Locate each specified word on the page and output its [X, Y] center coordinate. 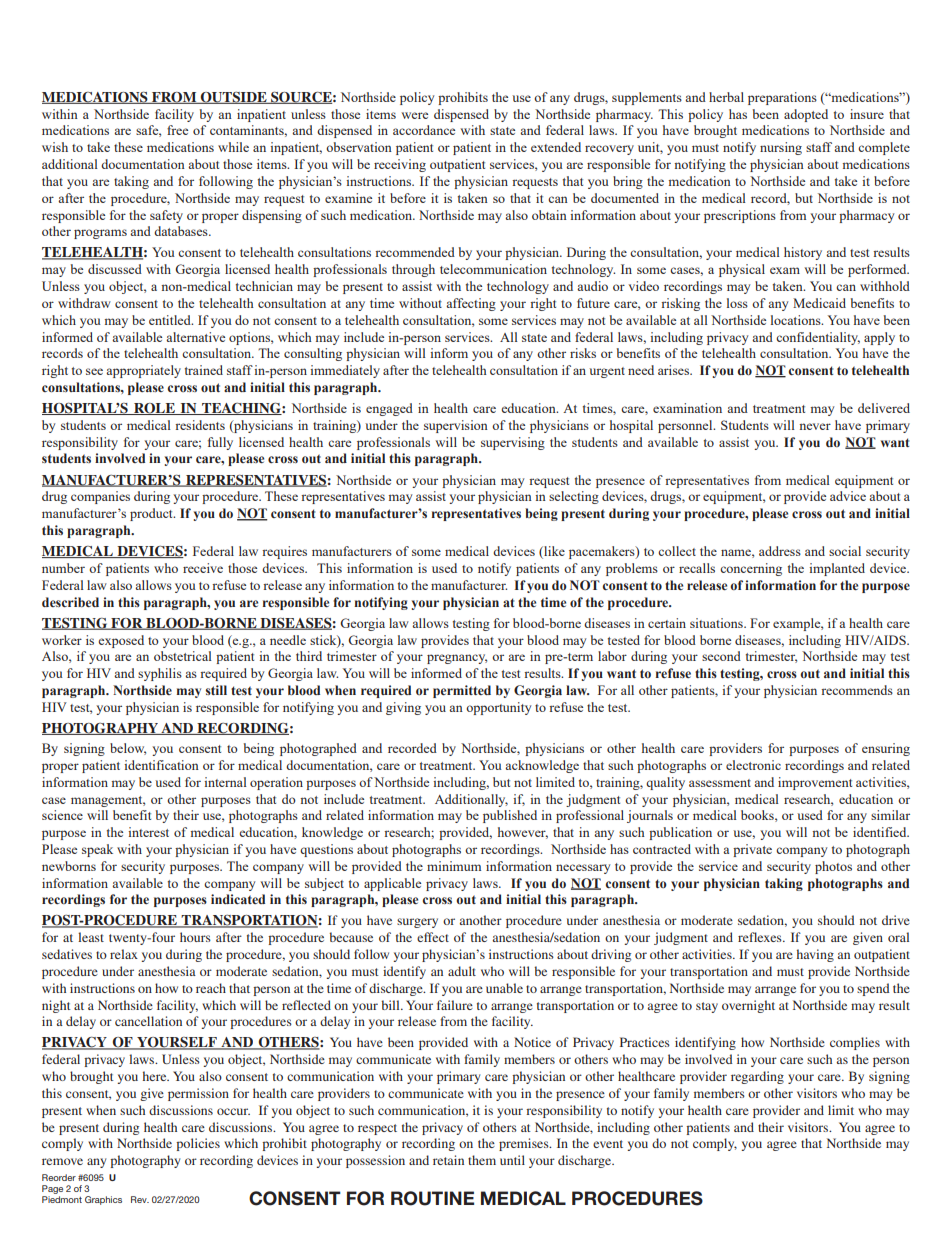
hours [195, 937]
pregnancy [457, 659]
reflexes [761, 937]
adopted [806, 115]
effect [433, 937]
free [177, 130]
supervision [456, 426]
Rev [140, 1199]
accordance [424, 130]
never [815, 426]
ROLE [154, 409]
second [721, 656]
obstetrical [183, 656]
